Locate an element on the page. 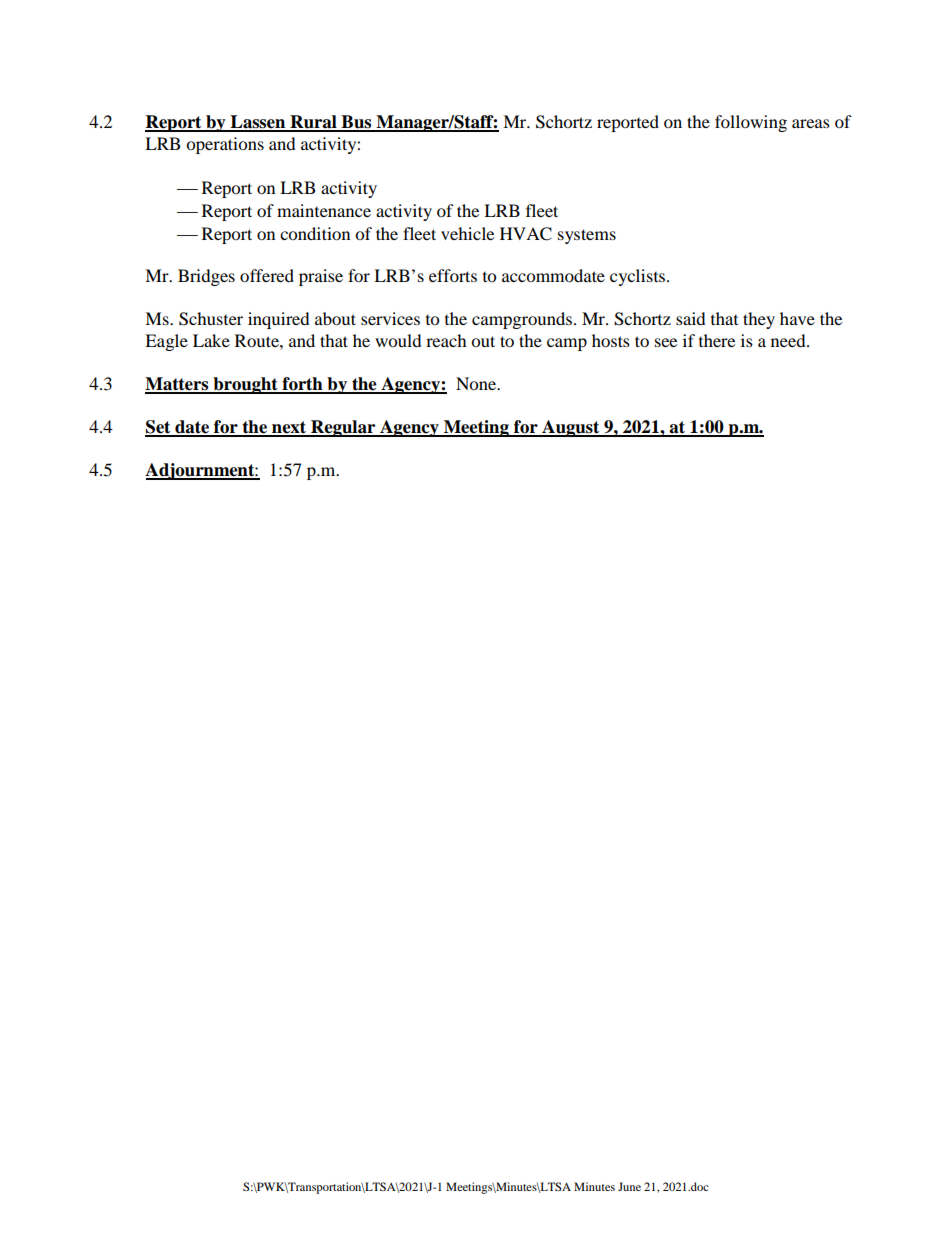  Regular is located at coordinates (343, 428).
